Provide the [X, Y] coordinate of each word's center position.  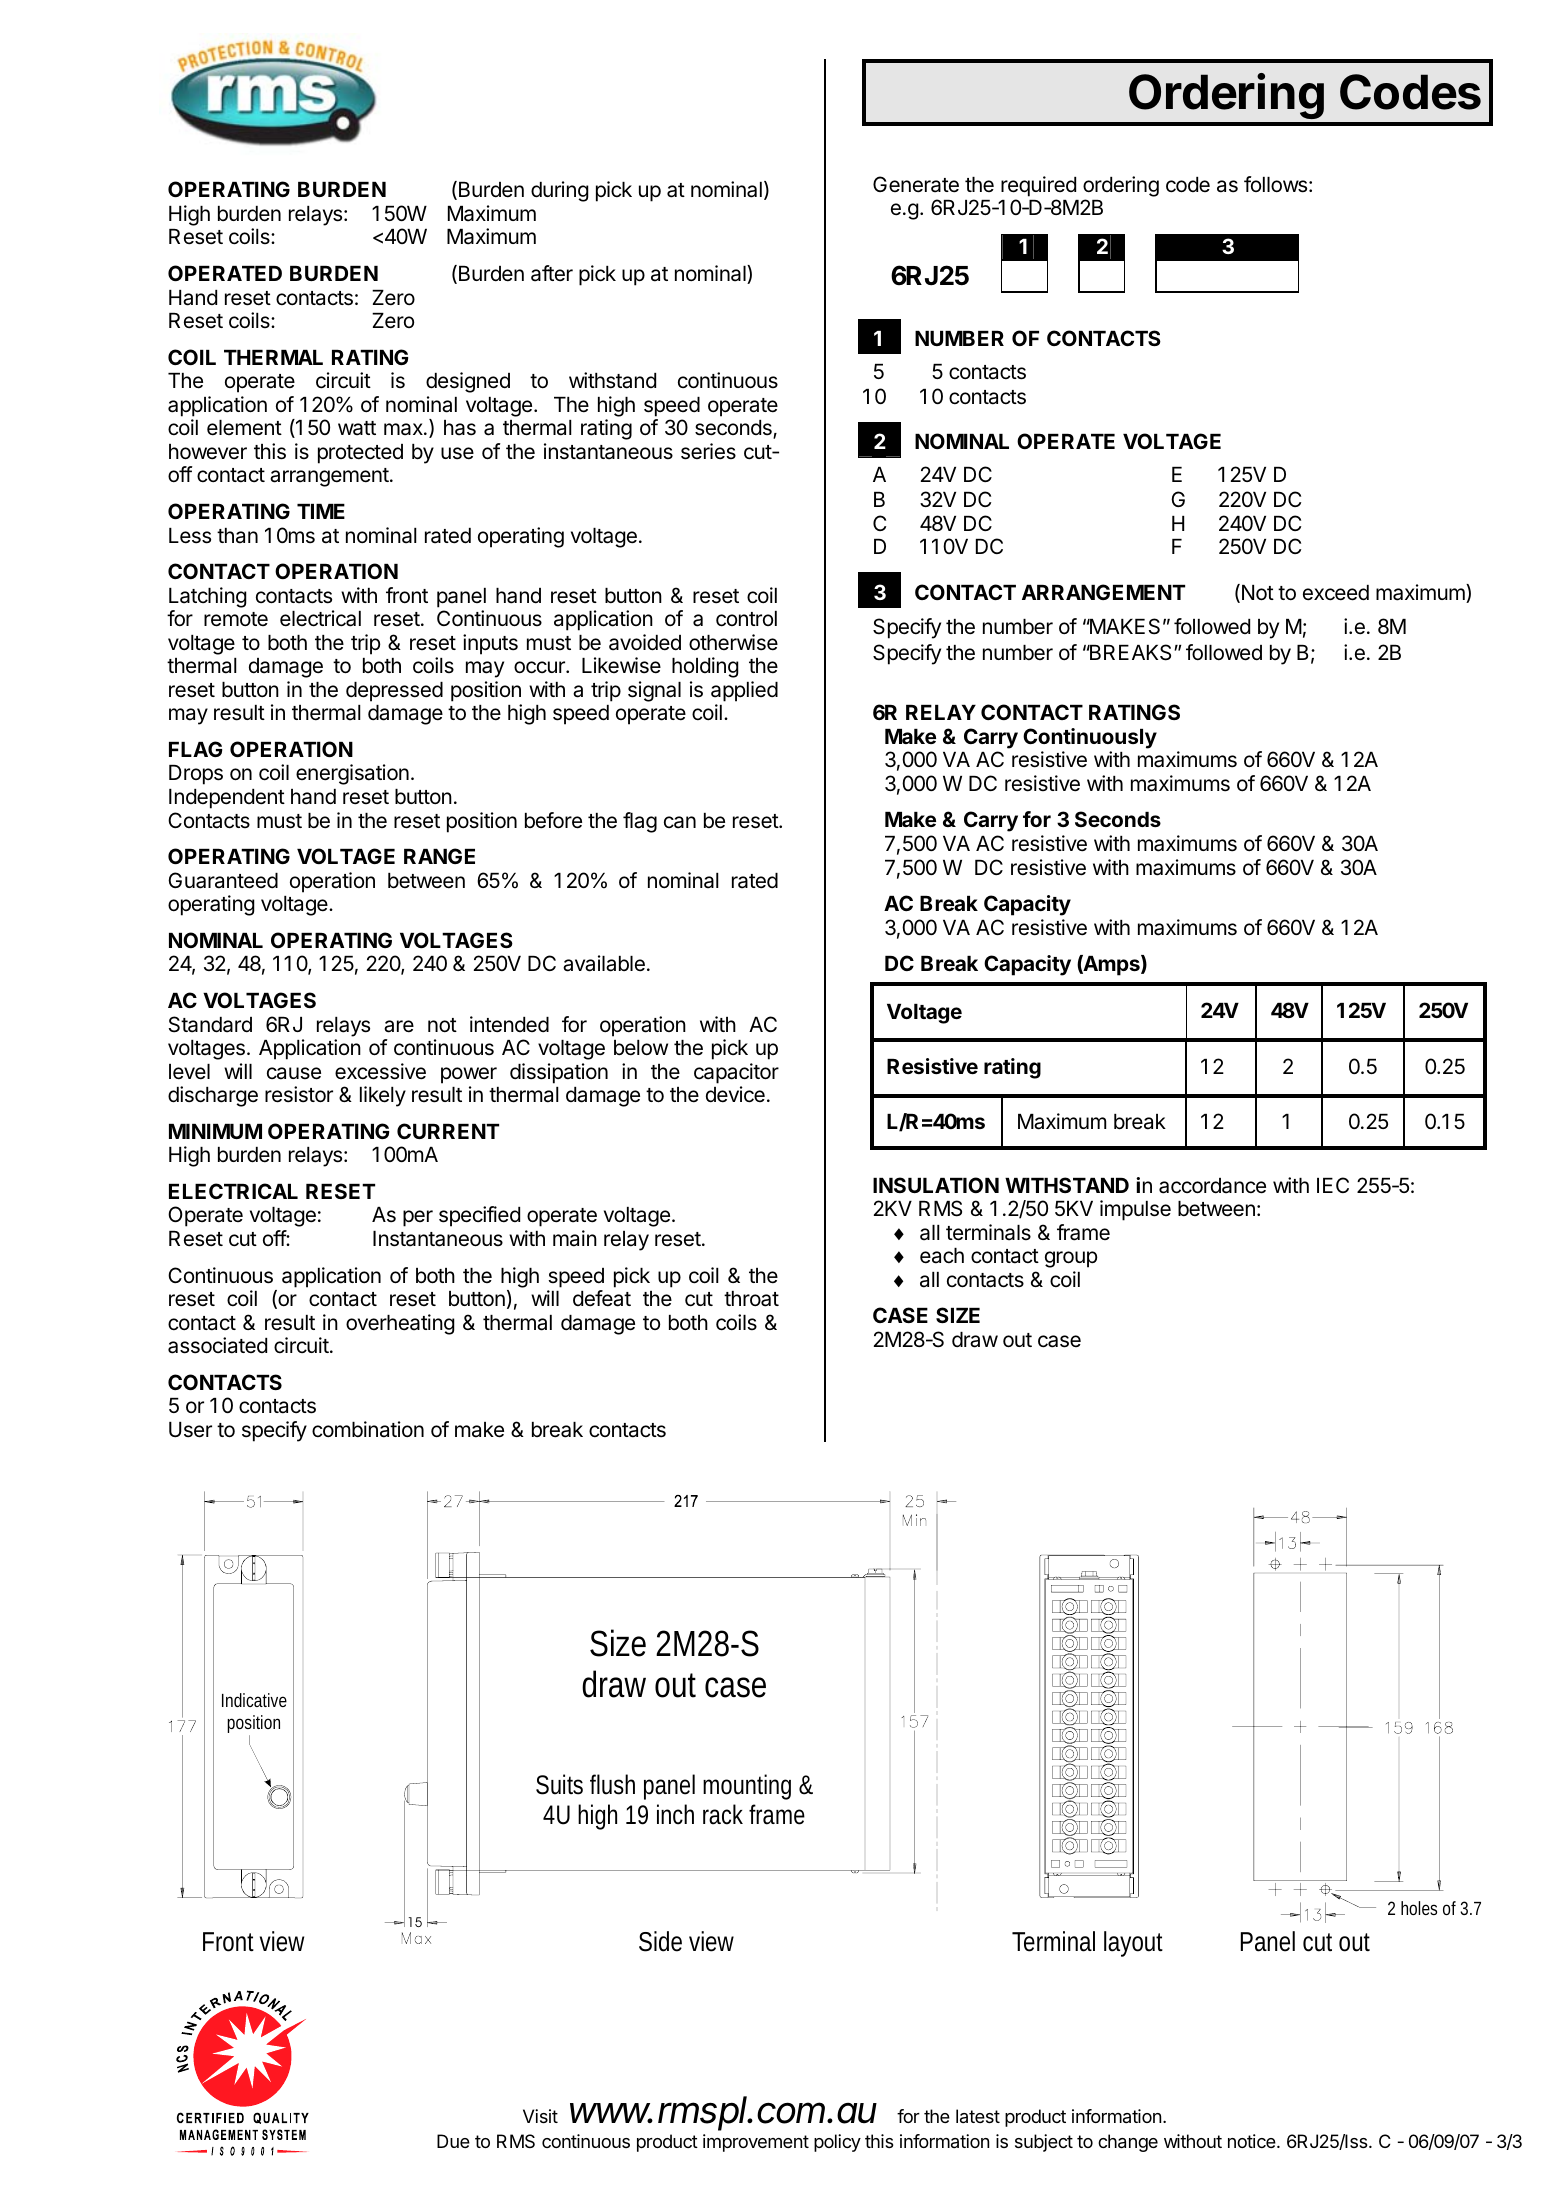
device [735, 1094]
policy [837, 2143]
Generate [916, 184]
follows [1275, 184]
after [552, 273]
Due [453, 2141]
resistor [299, 1094]
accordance [1212, 1186]
